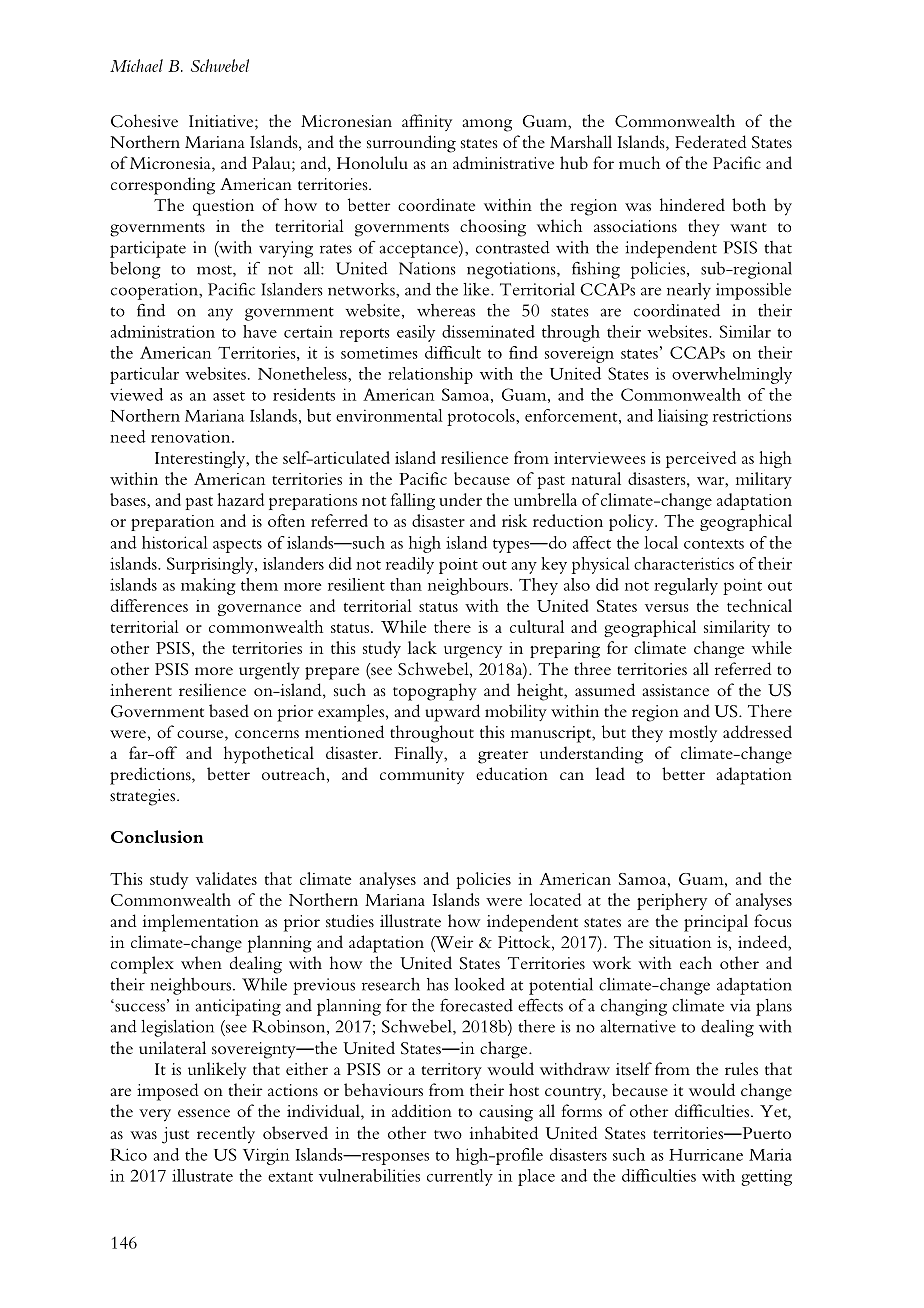 The image size is (924, 1308). I want to click on Cohesive, so click(144, 121).
